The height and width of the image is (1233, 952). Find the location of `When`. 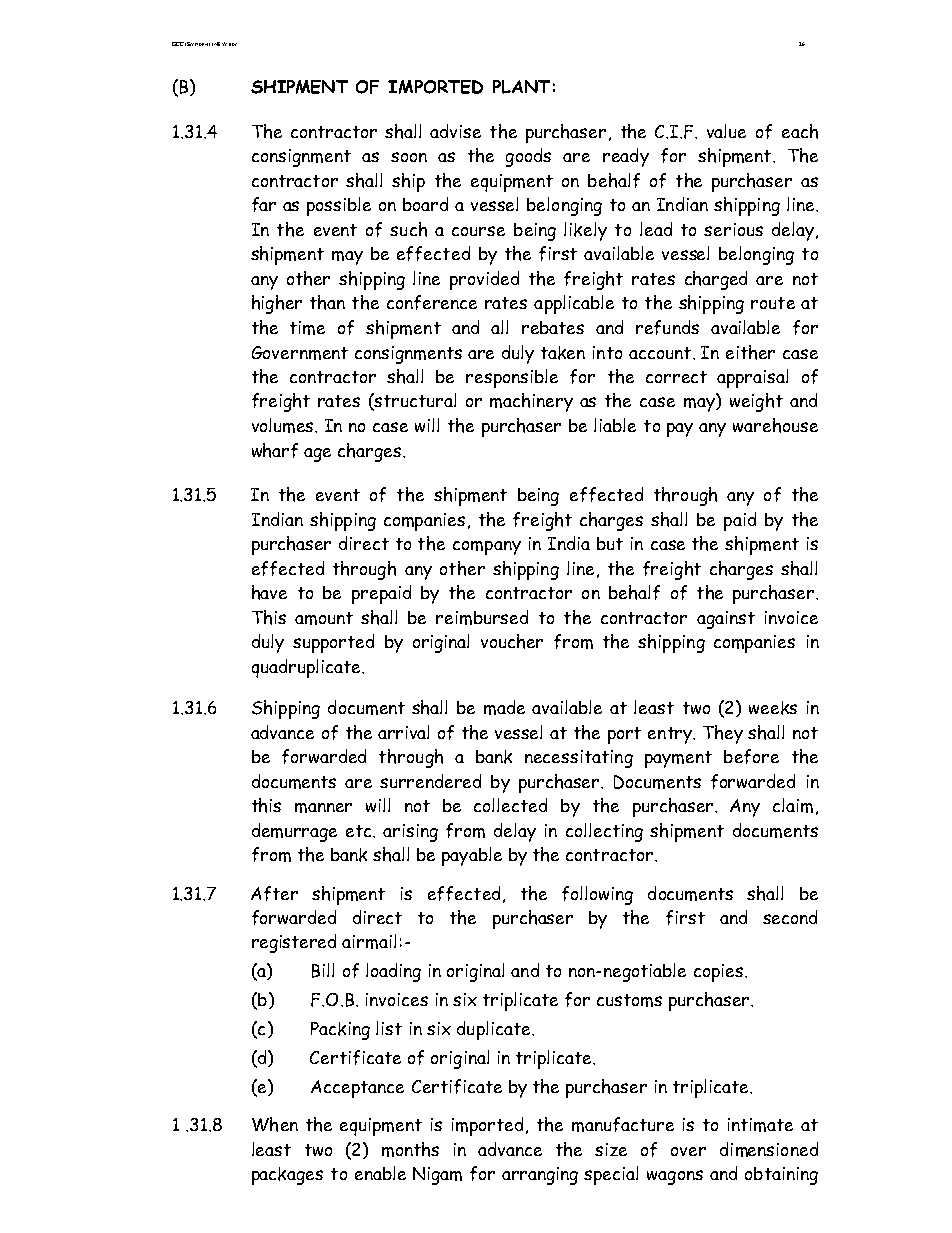

When is located at coordinates (275, 1124).
